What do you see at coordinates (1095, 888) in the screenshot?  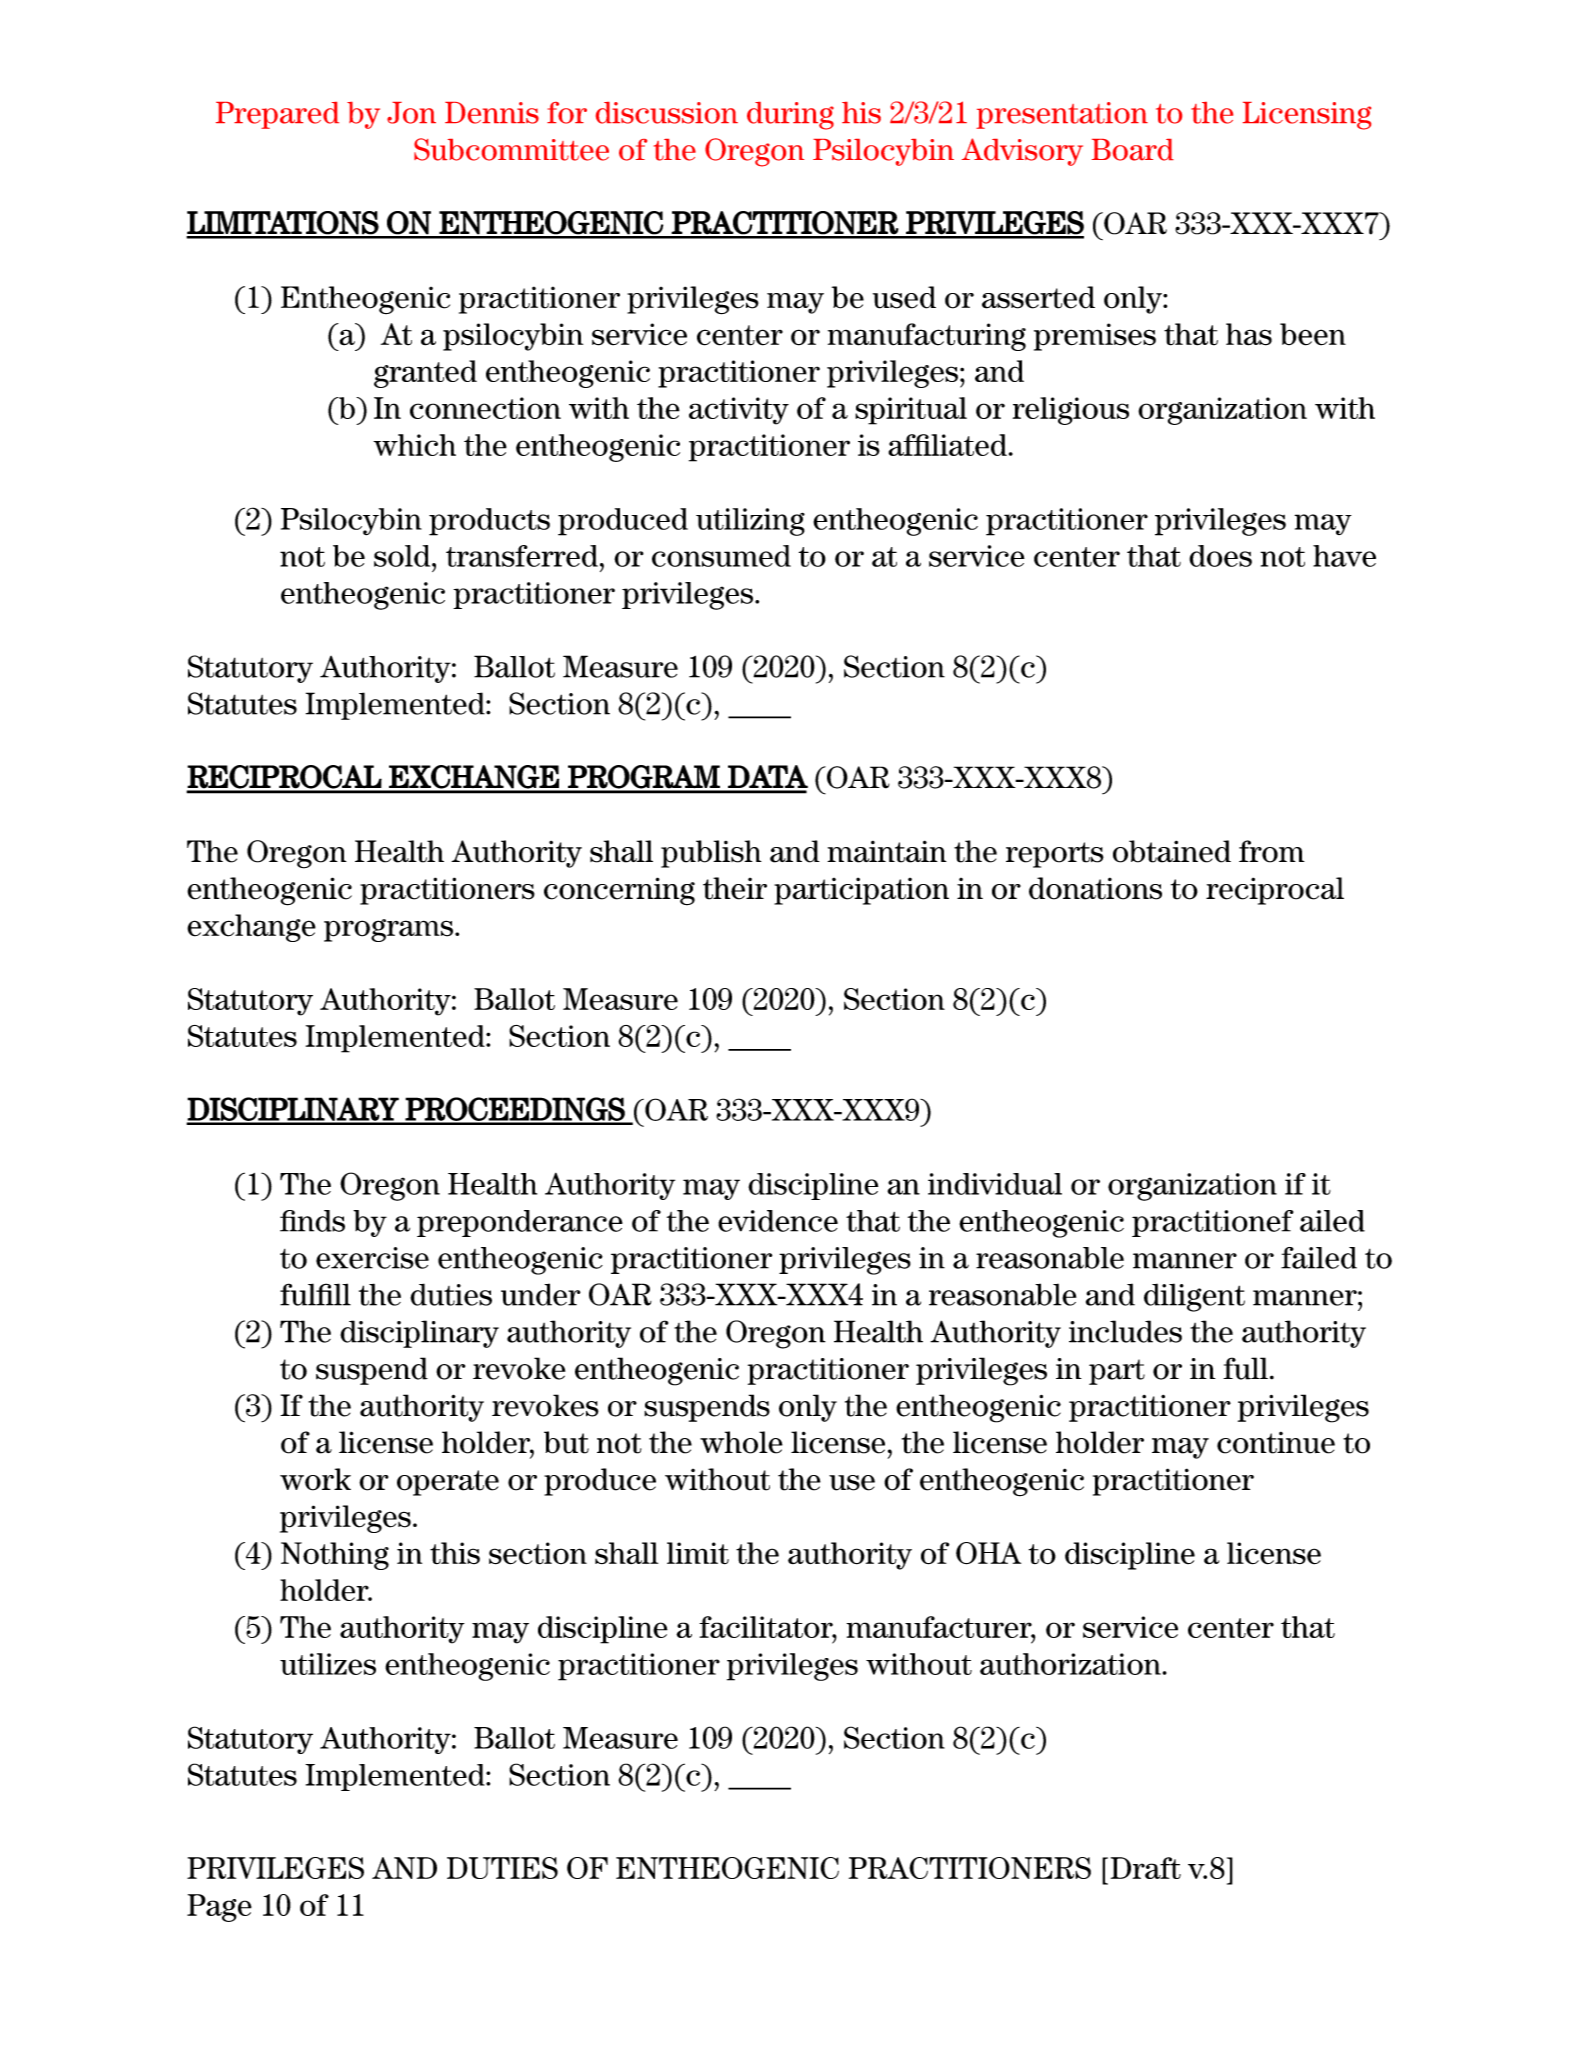 I see `donations` at bounding box center [1095, 888].
